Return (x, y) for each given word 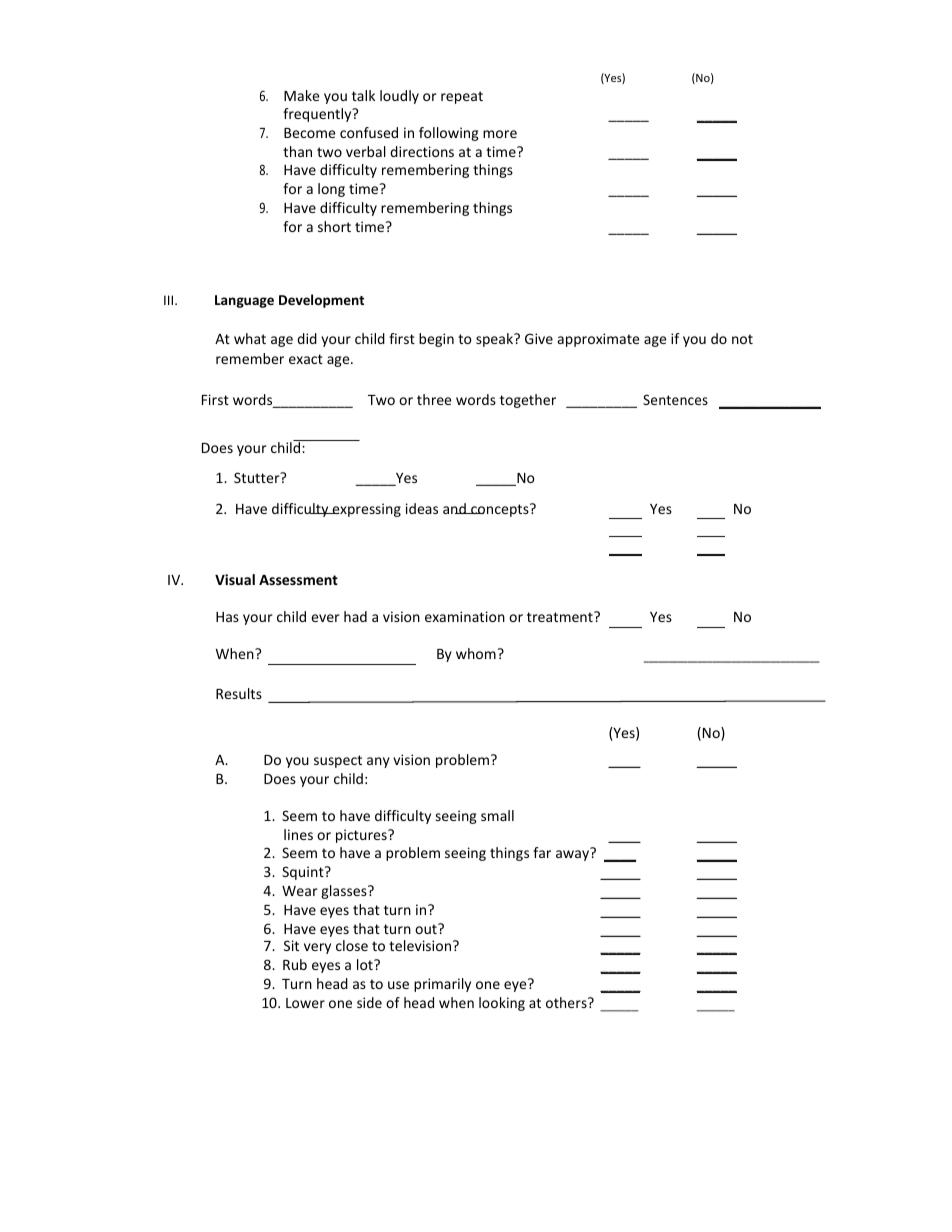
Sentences (675, 399)
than (297, 151)
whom (476, 653)
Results (239, 693)
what (250, 338)
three (434, 399)
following (449, 134)
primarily (442, 985)
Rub (295, 964)
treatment (561, 617)
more (500, 134)
